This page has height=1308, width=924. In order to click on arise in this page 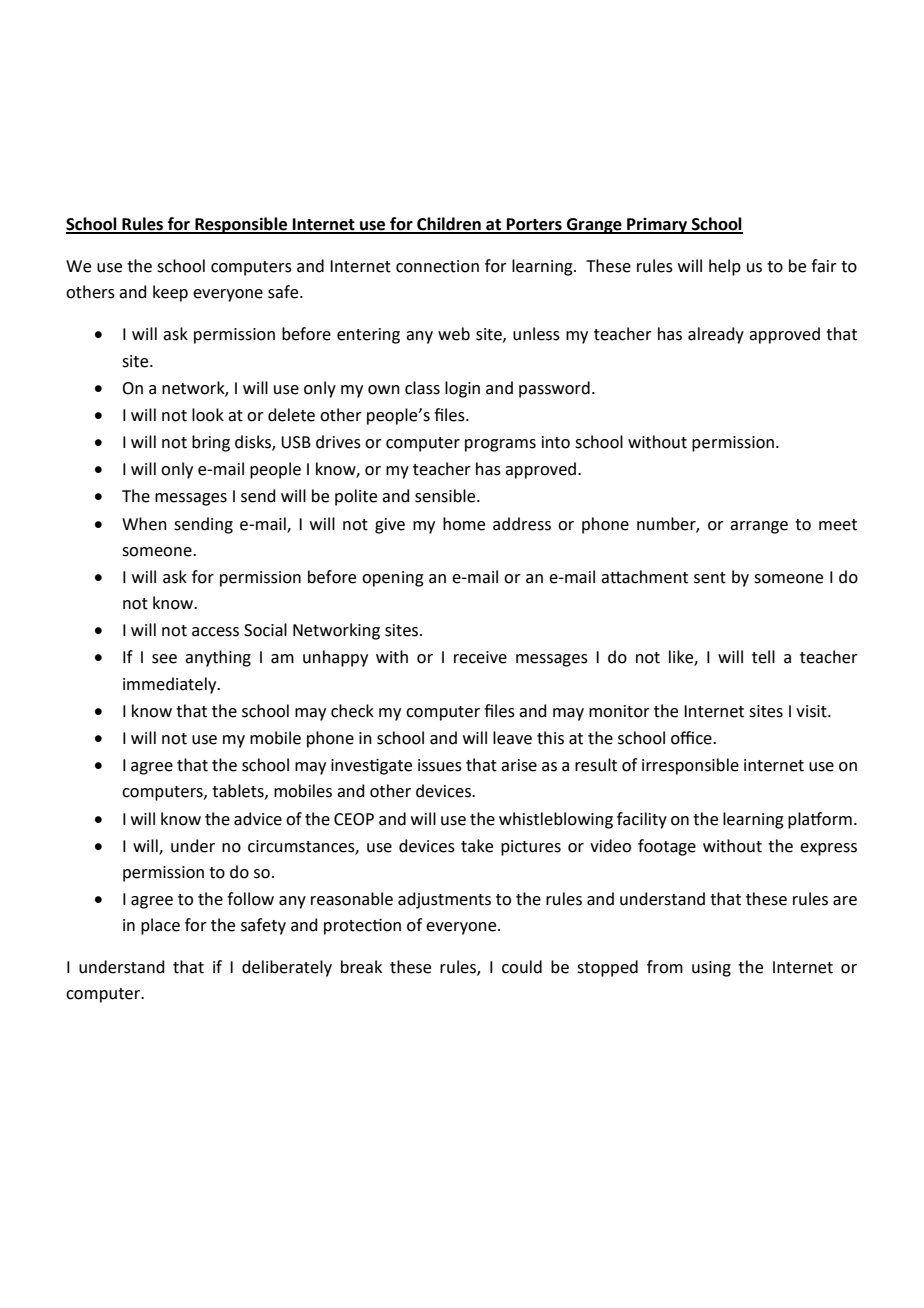, I will do `click(519, 765)`.
